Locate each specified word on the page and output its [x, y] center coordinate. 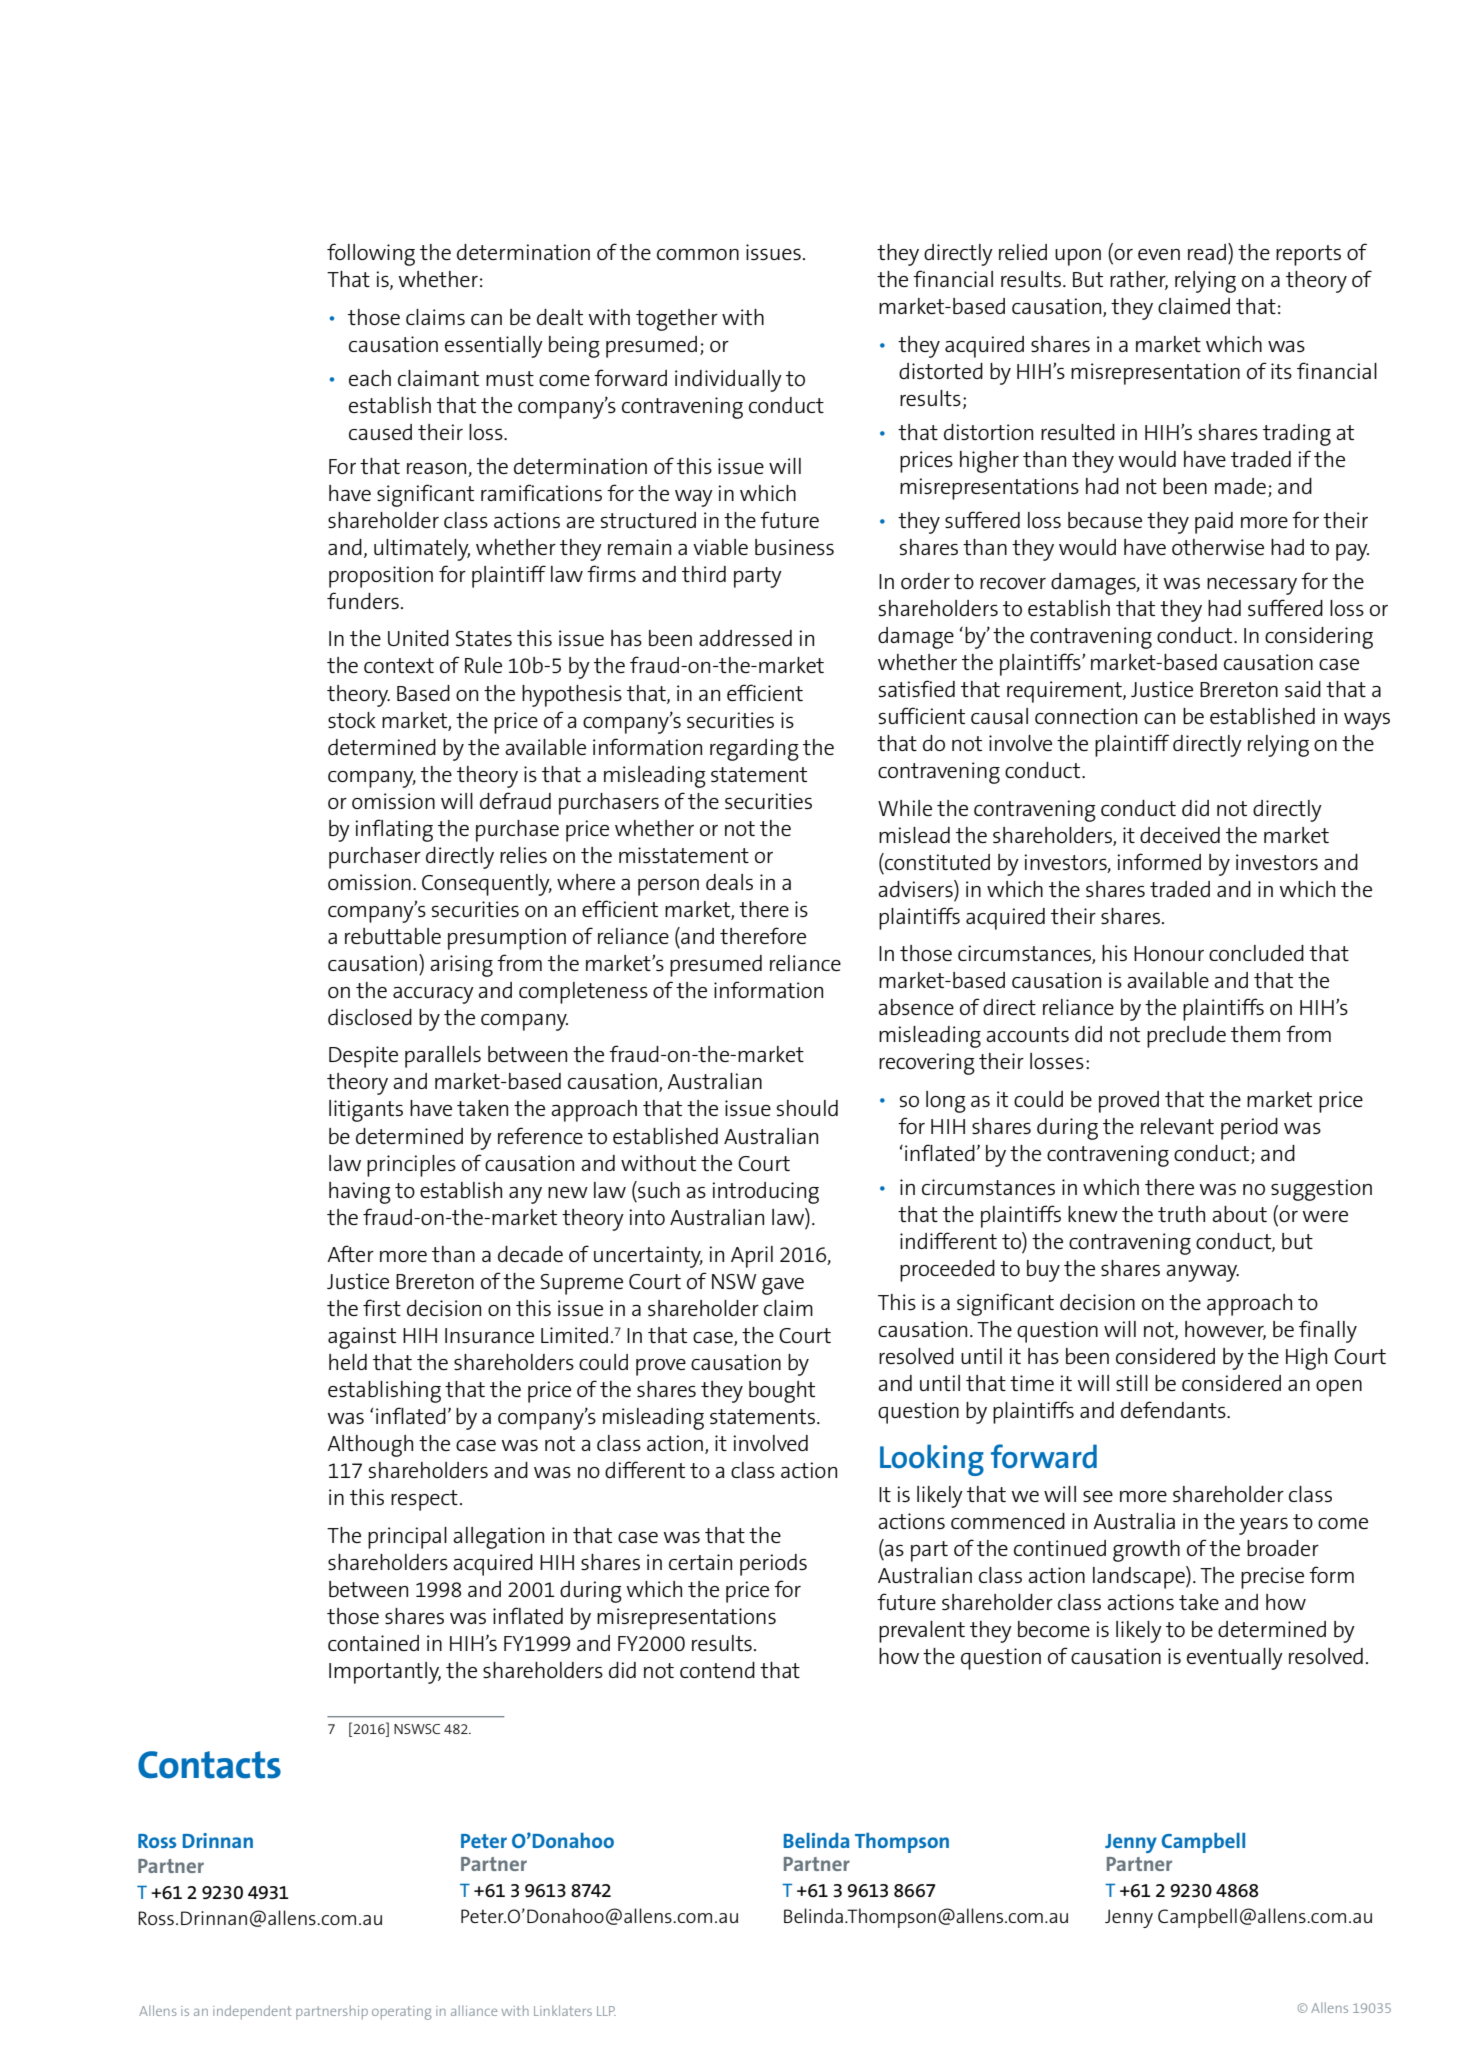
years [1263, 1526]
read [1207, 252]
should [807, 1108]
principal [407, 1538]
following [371, 254]
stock [352, 720]
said [1303, 689]
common [698, 254]
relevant [1177, 1126]
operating [402, 2013]
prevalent [922, 1632]
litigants [366, 1111]
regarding [754, 750]
